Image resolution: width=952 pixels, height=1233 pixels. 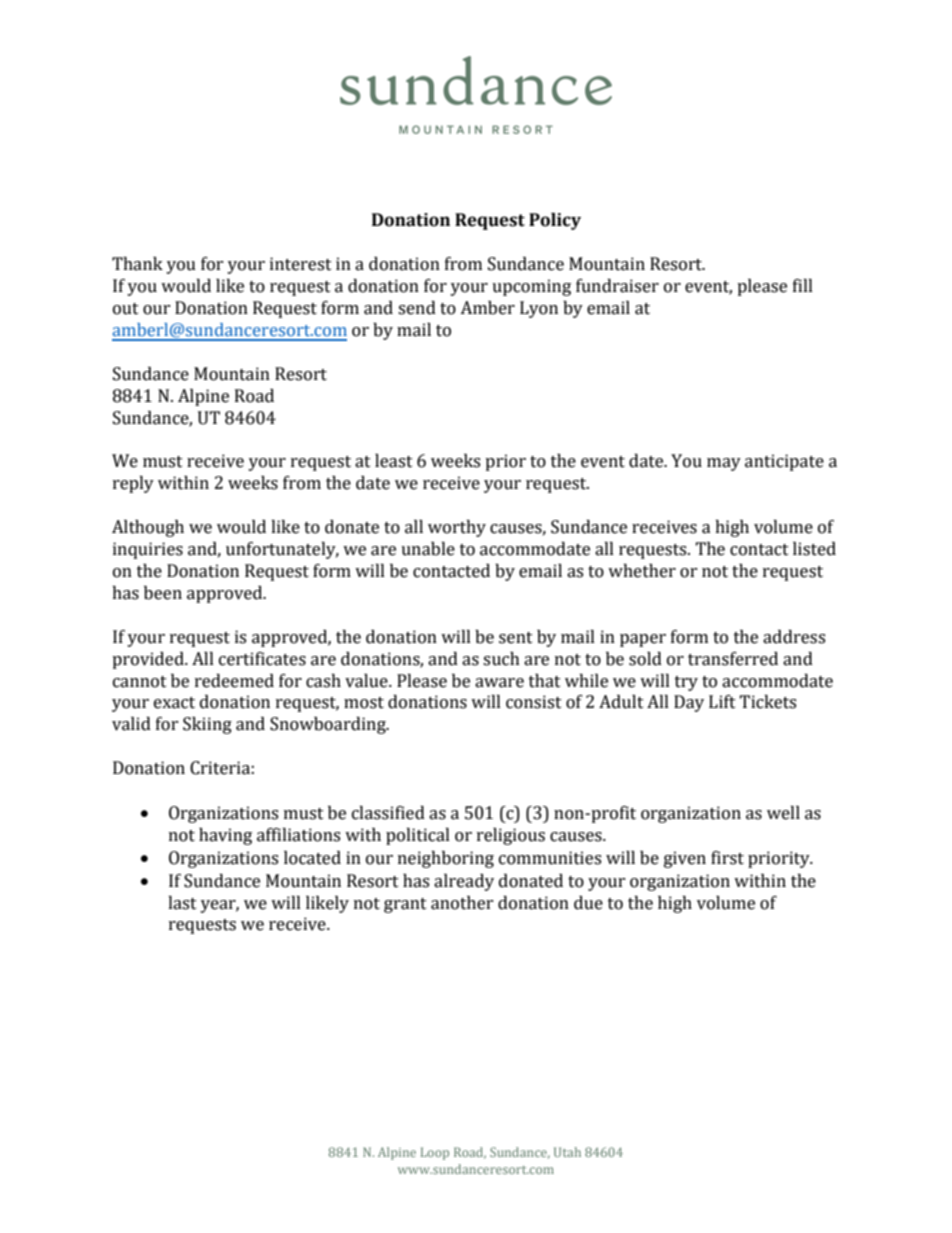 I want to click on another, so click(x=462, y=903).
